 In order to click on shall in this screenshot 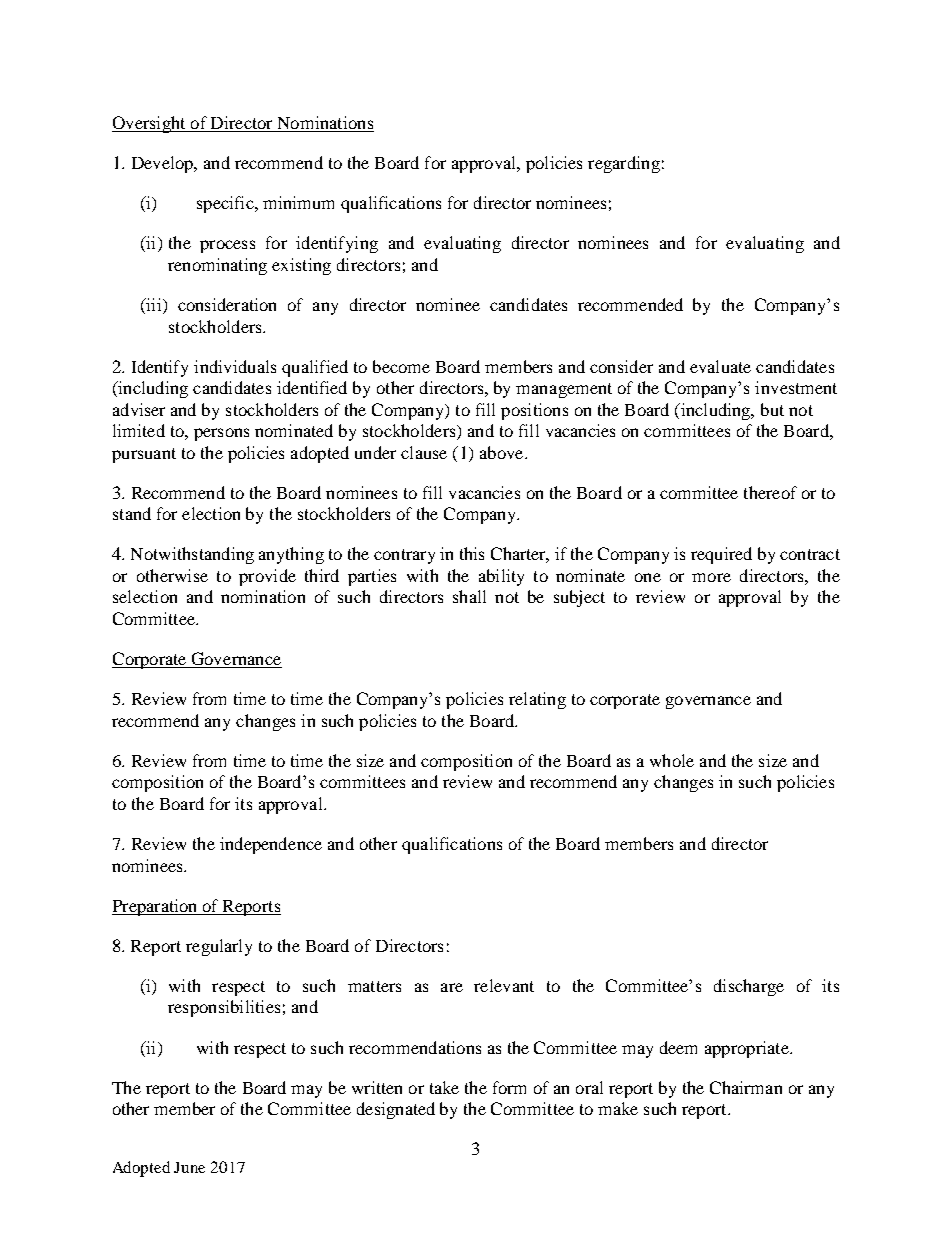, I will do `click(469, 596)`.
